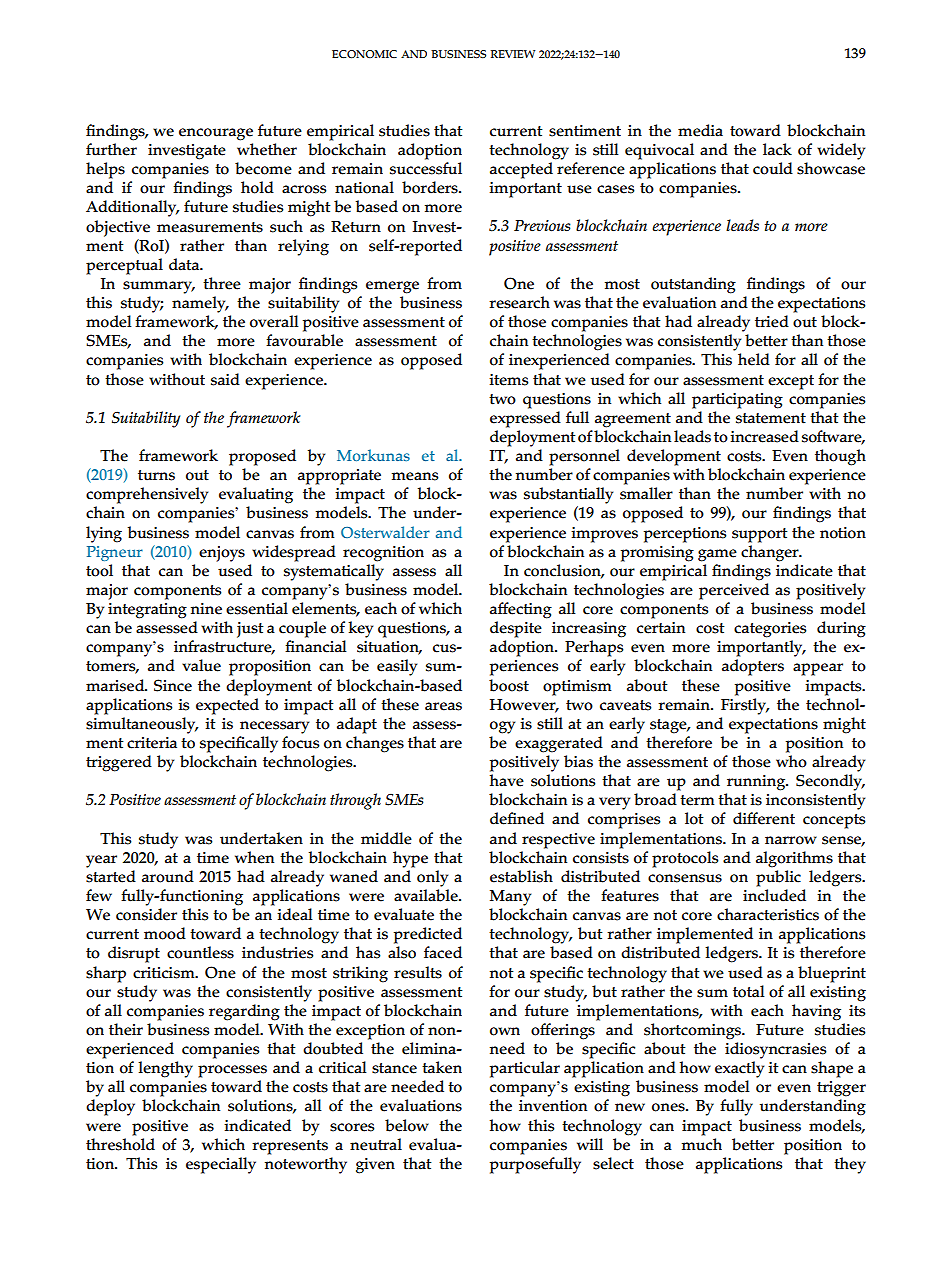 Image resolution: width=952 pixels, height=1270 pixels. What do you see at coordinates (778, 878) in the screenshot?
I see `public` at bounding box center [778, 878].
